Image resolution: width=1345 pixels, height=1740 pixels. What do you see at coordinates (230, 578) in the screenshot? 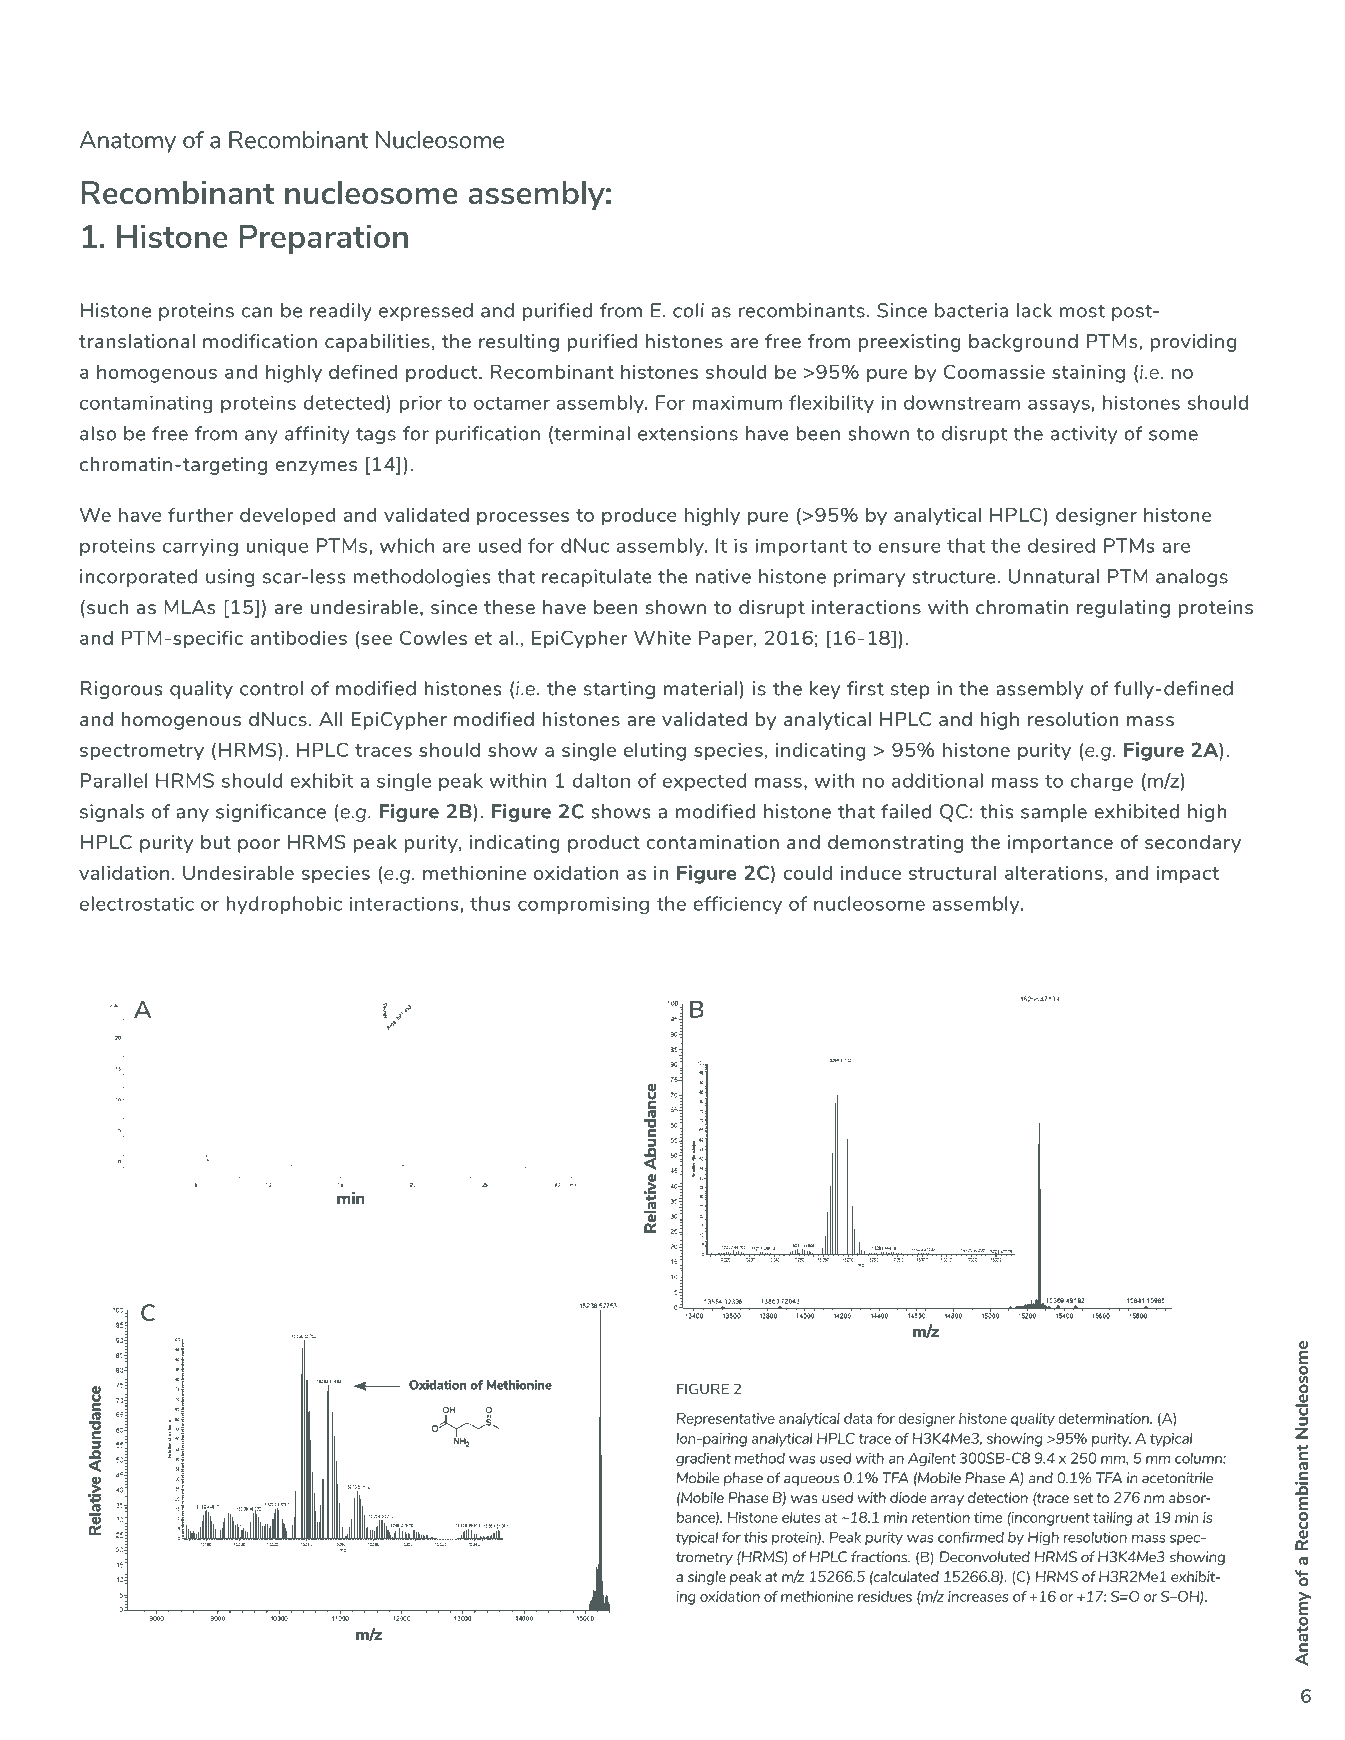
I see `using` at bounding box center [230, 578].
